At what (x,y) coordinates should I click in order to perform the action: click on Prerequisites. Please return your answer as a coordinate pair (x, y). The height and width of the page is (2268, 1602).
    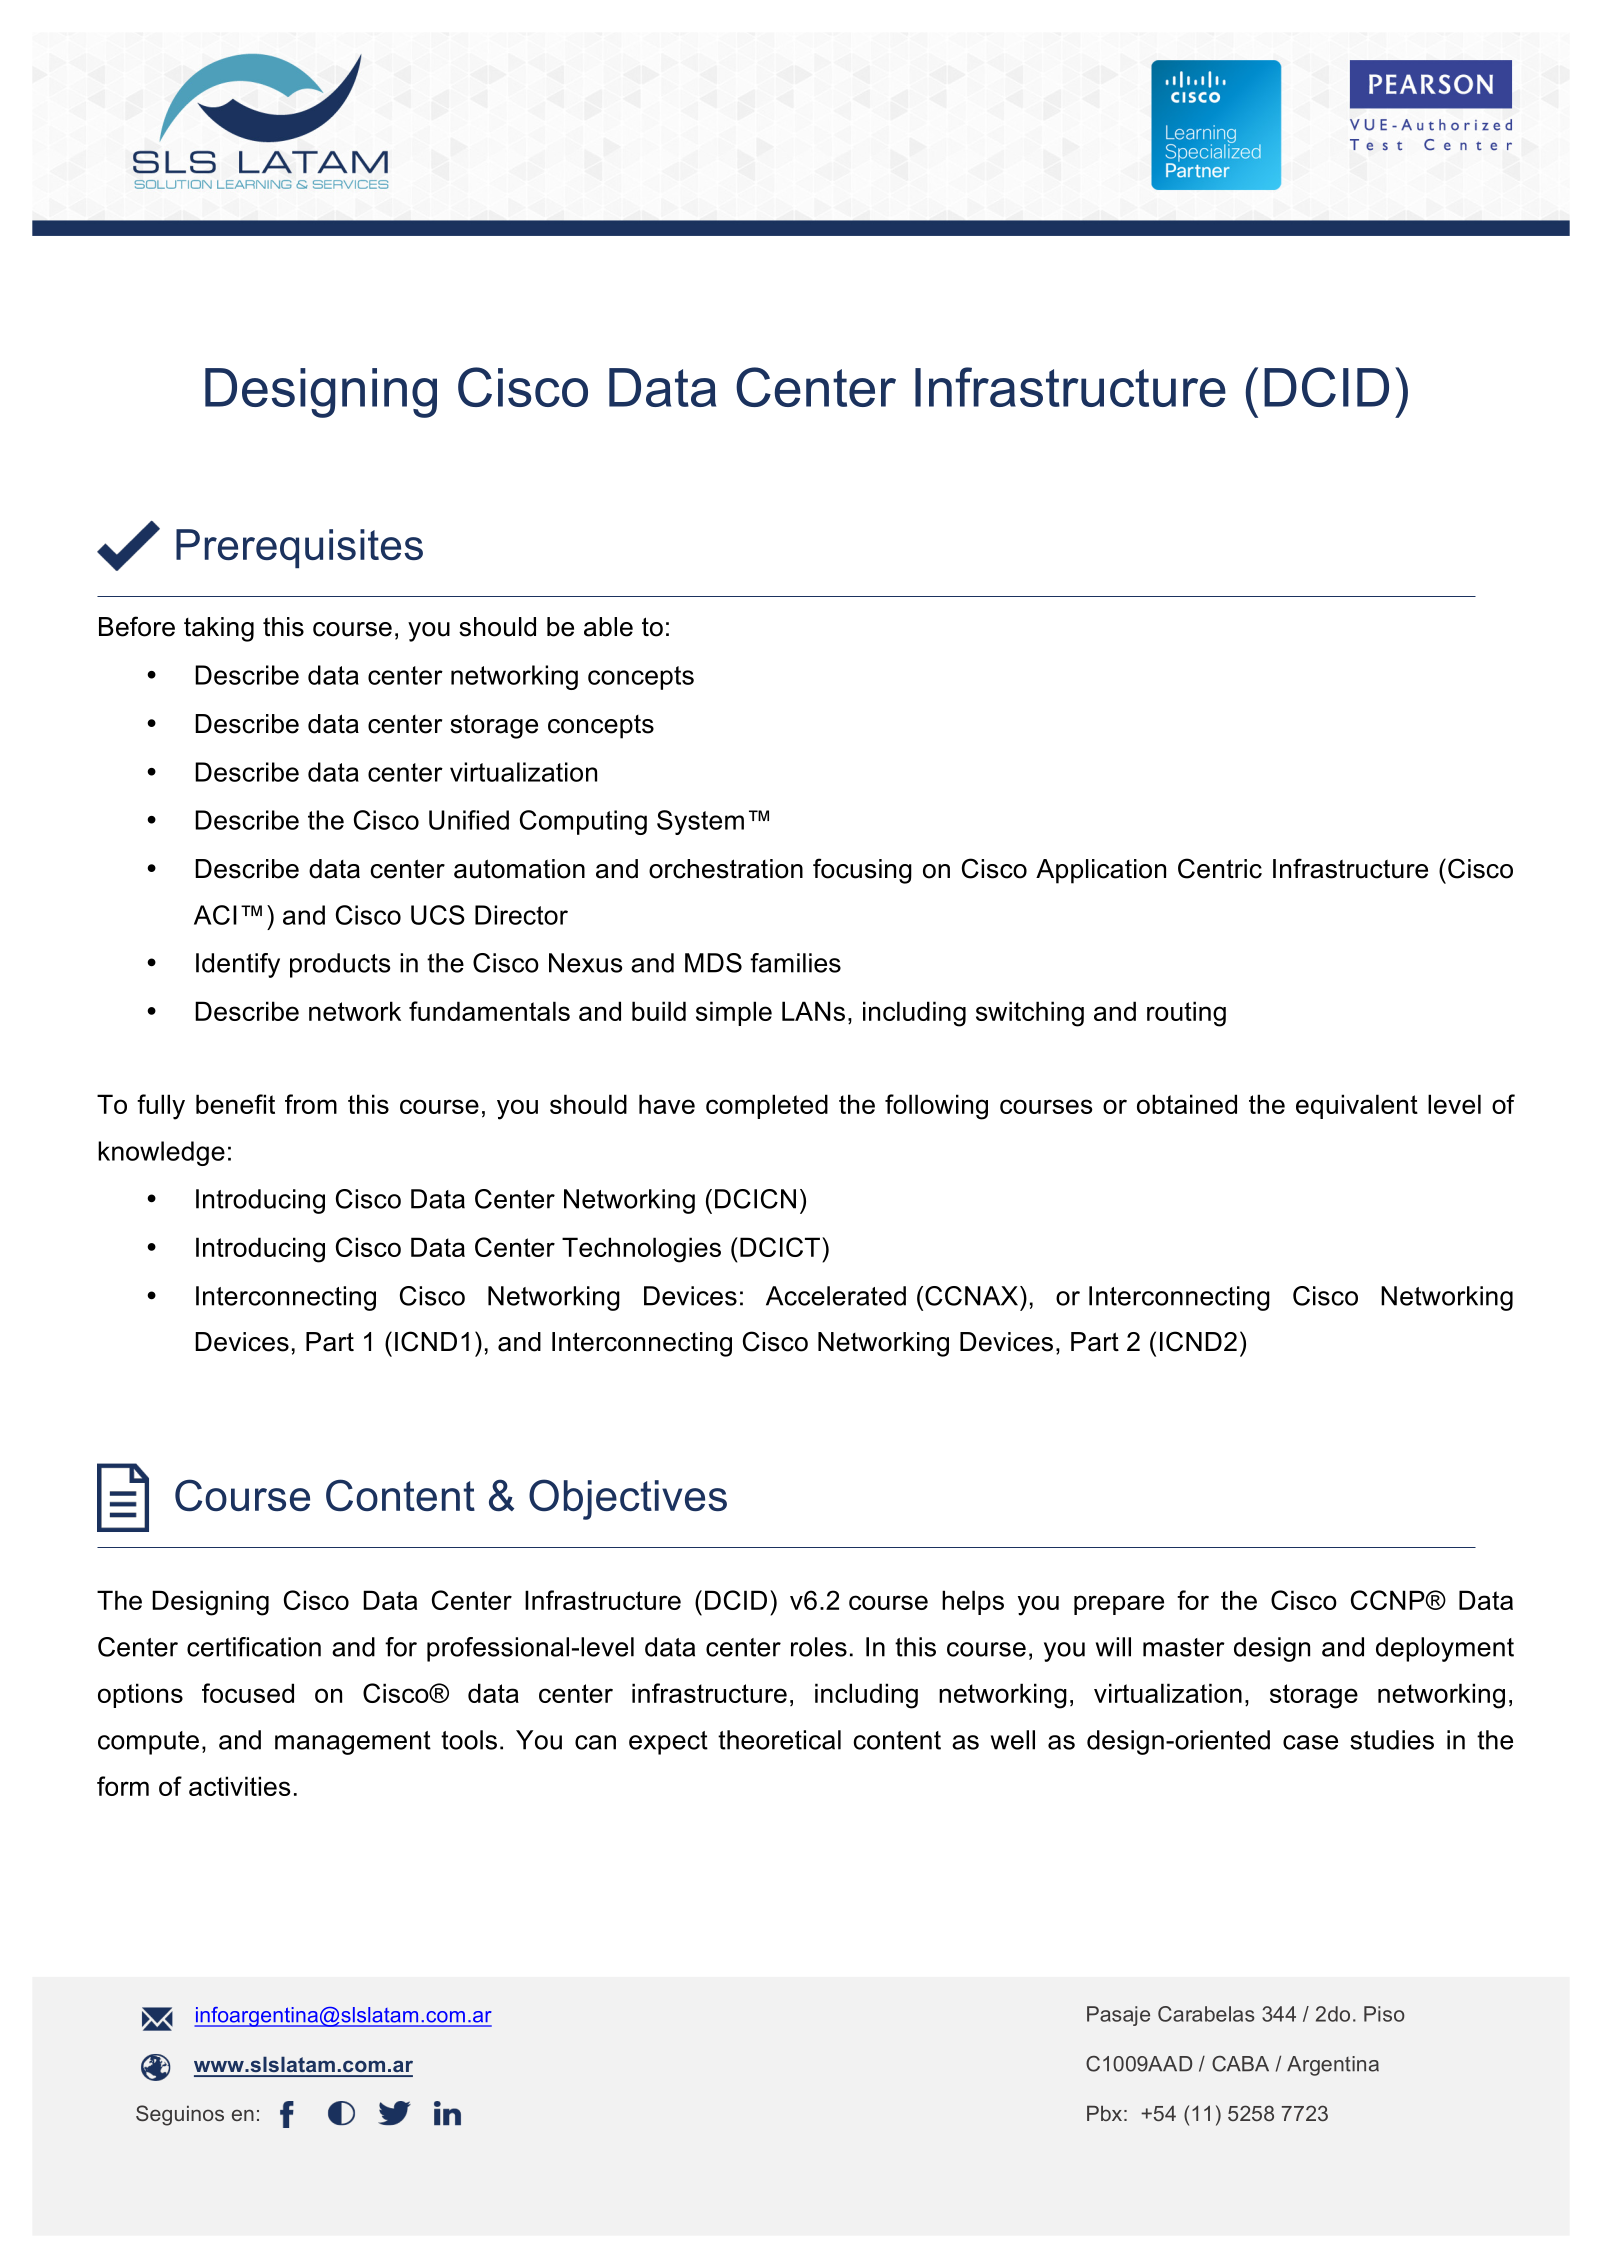
    Looking at the image, I should click on (299, 548).
